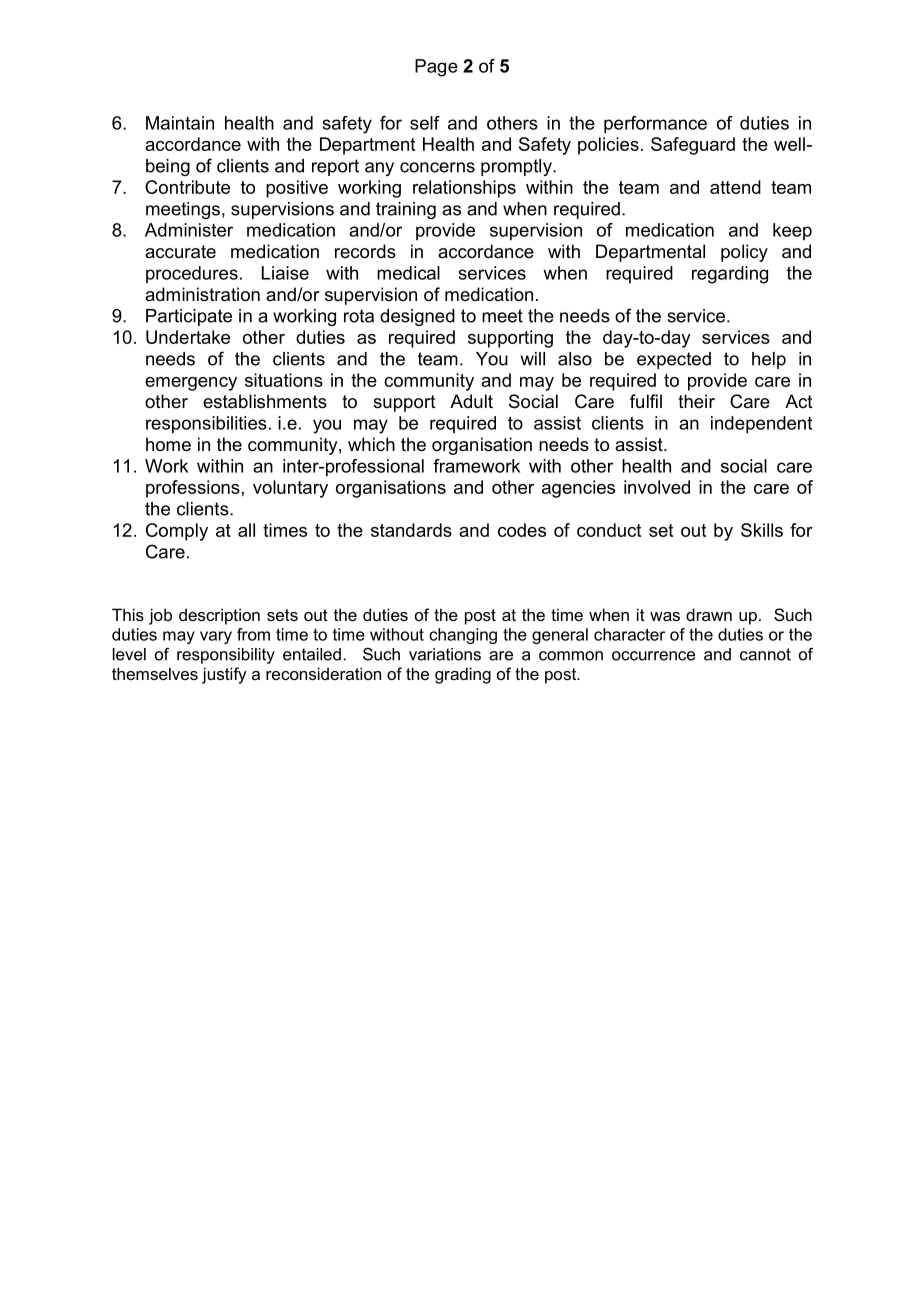  I want to click on professions, so click(193, 489).
